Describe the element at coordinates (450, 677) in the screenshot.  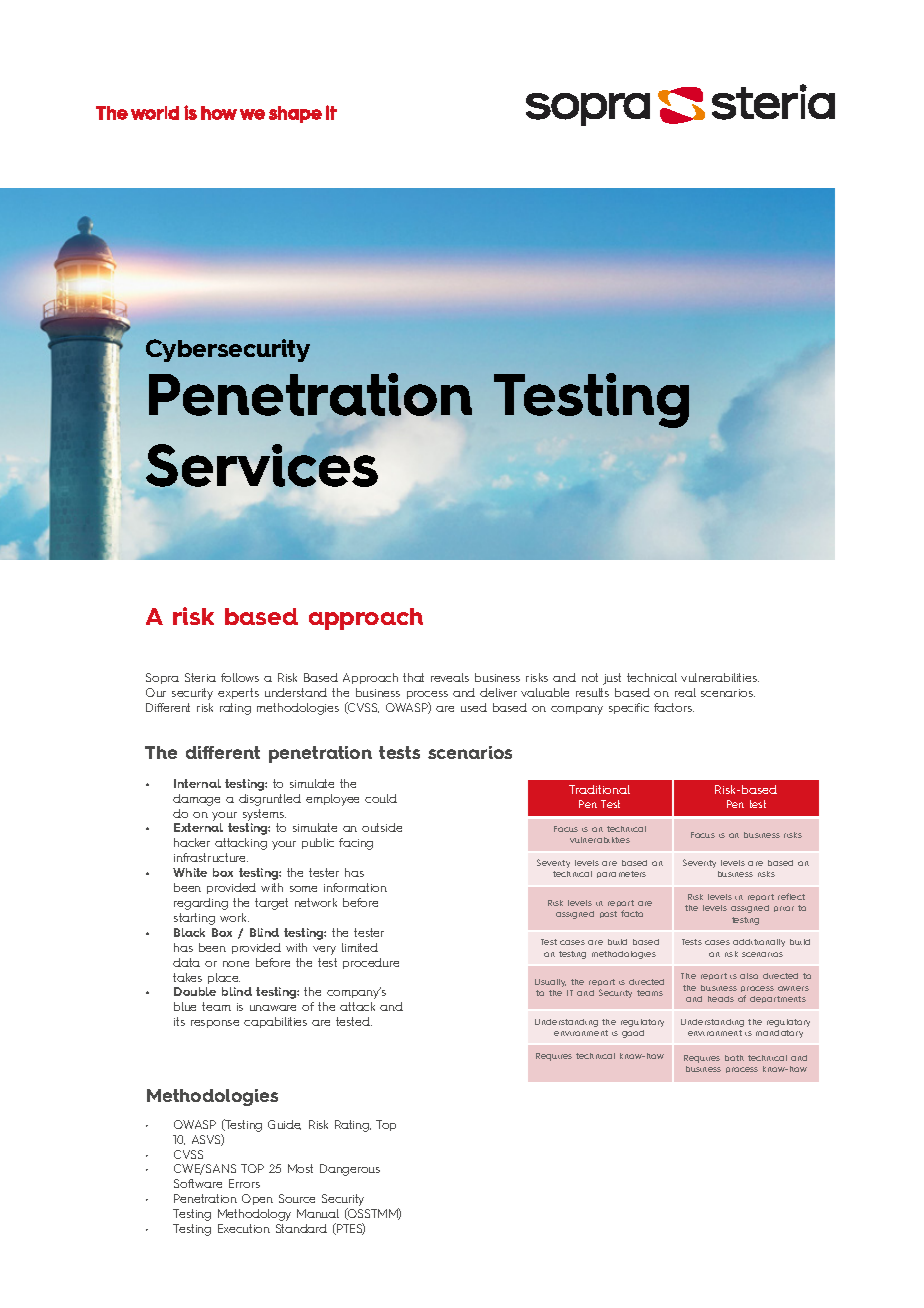
I see `reveals` at that location.
